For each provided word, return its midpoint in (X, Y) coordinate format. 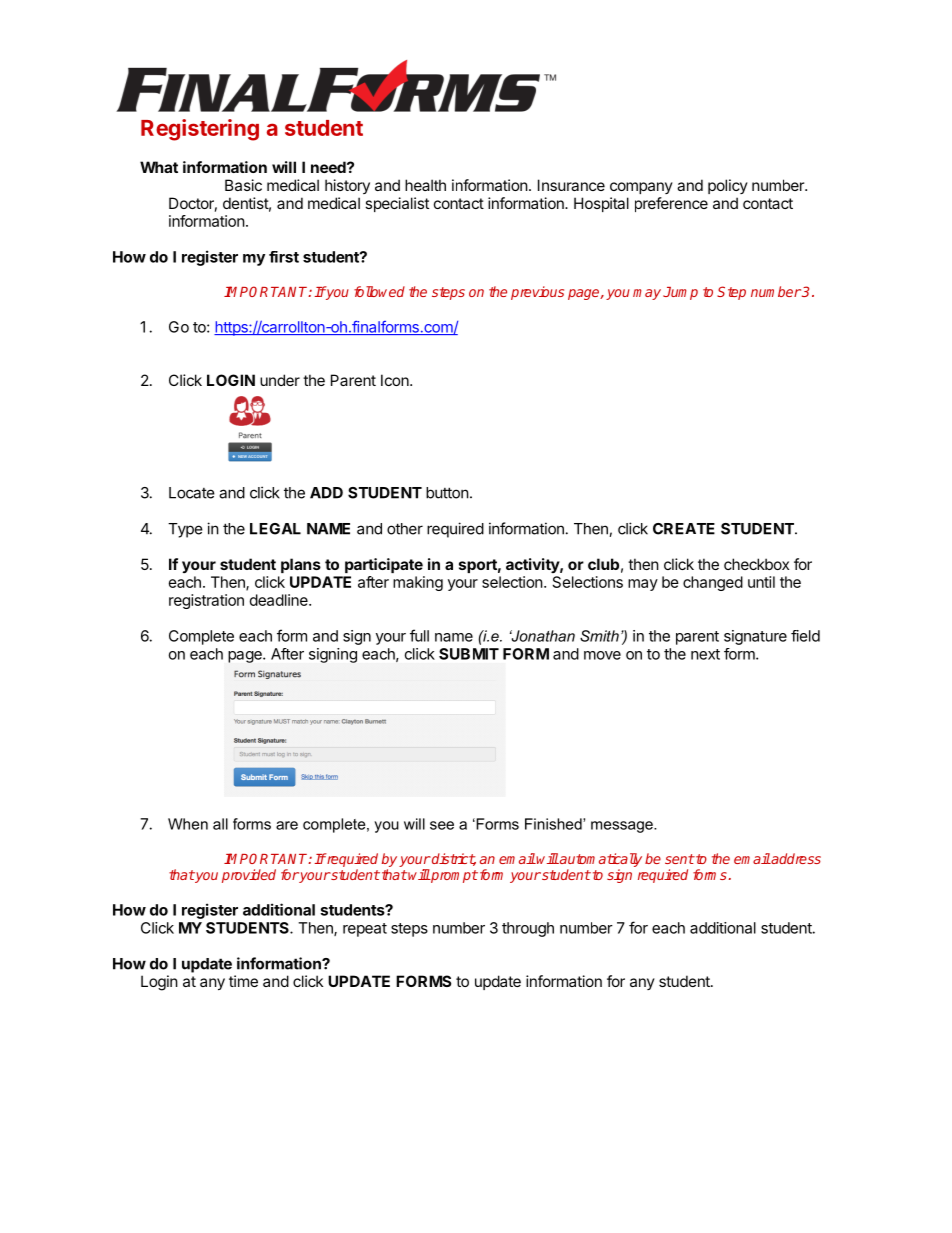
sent (680, 859)
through (528, 929)
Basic (243, 185)
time (243, 981)
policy (728, 186)
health (425, 185)
